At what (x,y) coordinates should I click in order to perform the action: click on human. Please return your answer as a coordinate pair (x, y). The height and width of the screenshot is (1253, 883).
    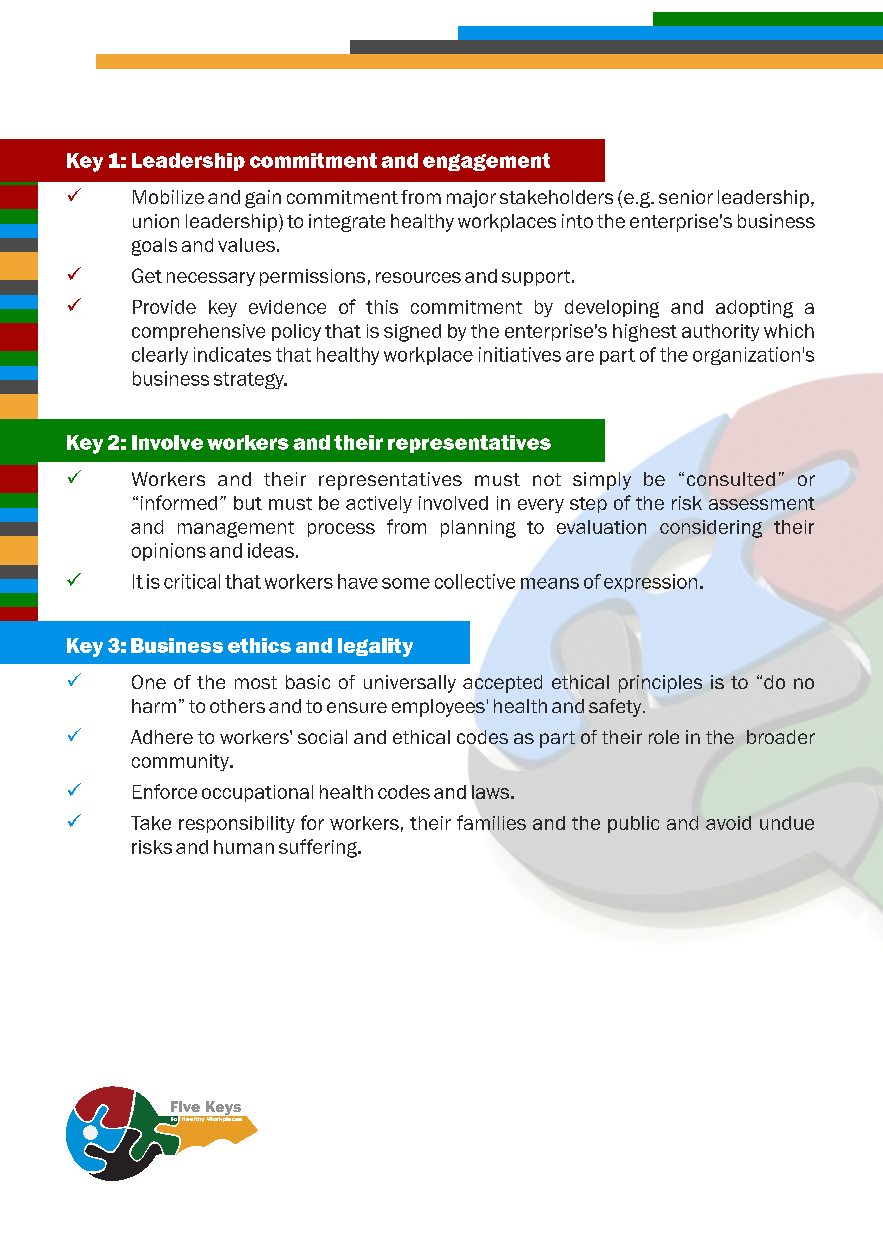
    Looking at the image, I should click on (244, 847).
